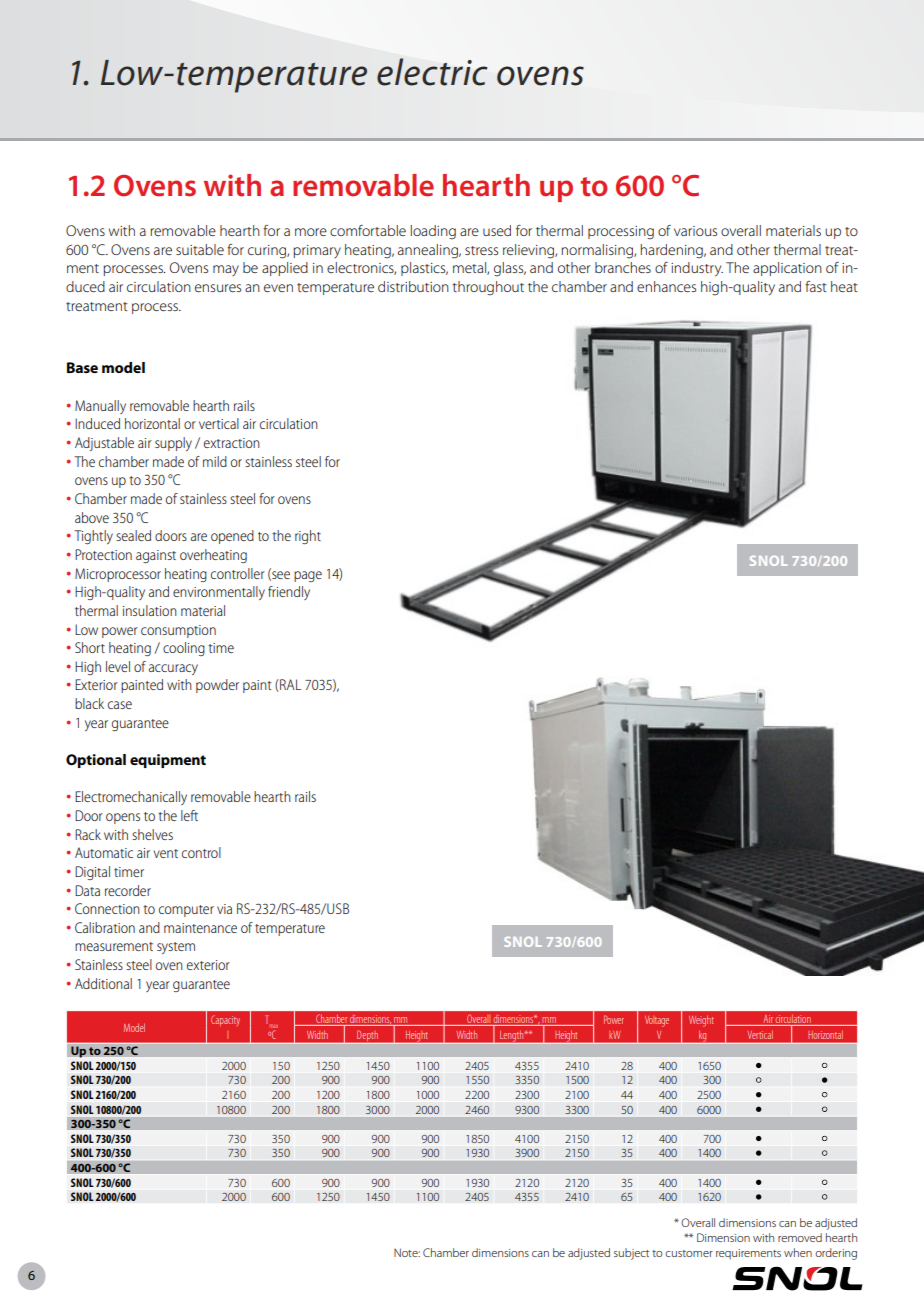 The width and height of the screenshot is (924, 1308). I want to click on page, so click(308, 576).
